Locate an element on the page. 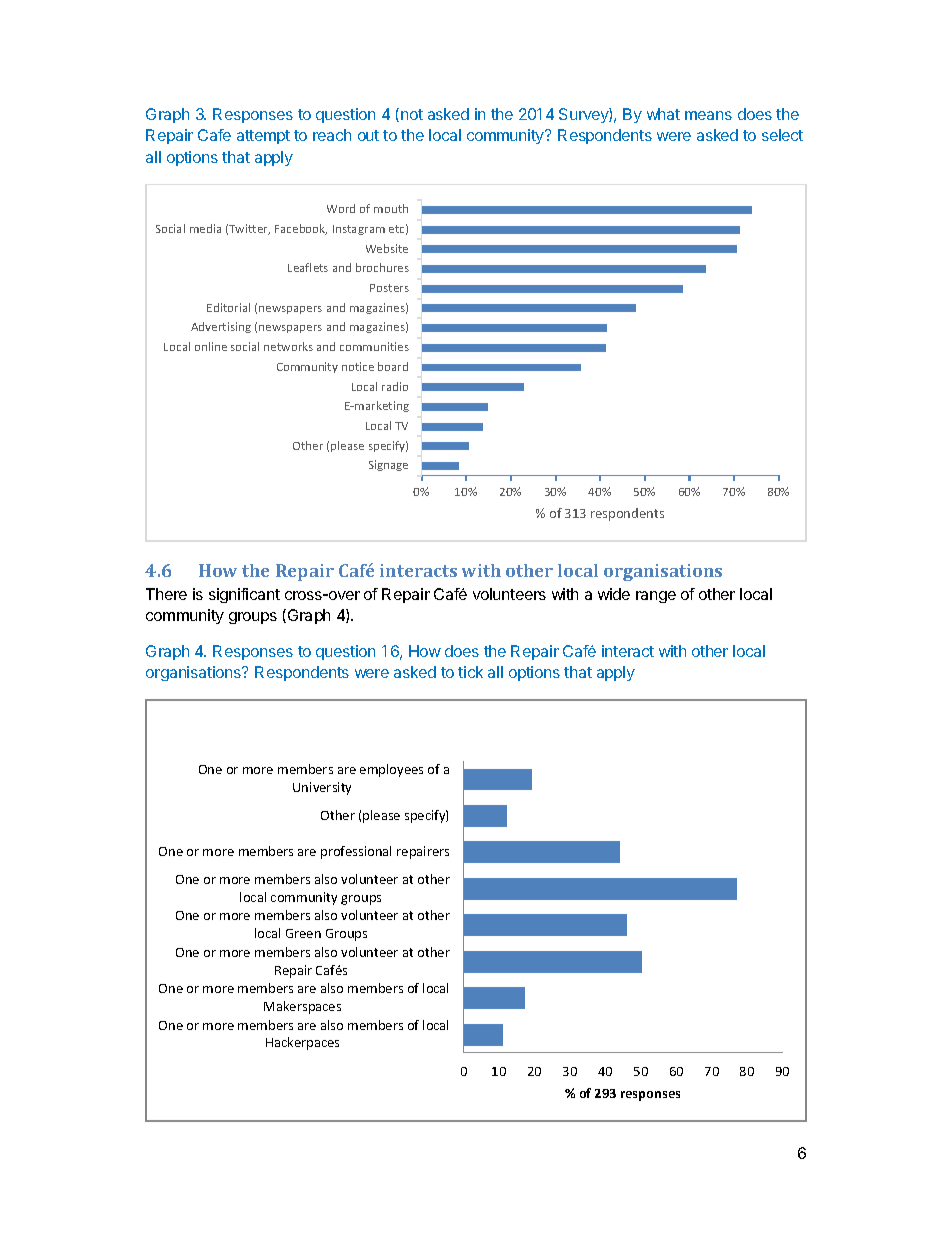  professional is located at coordinates (356, 852).
